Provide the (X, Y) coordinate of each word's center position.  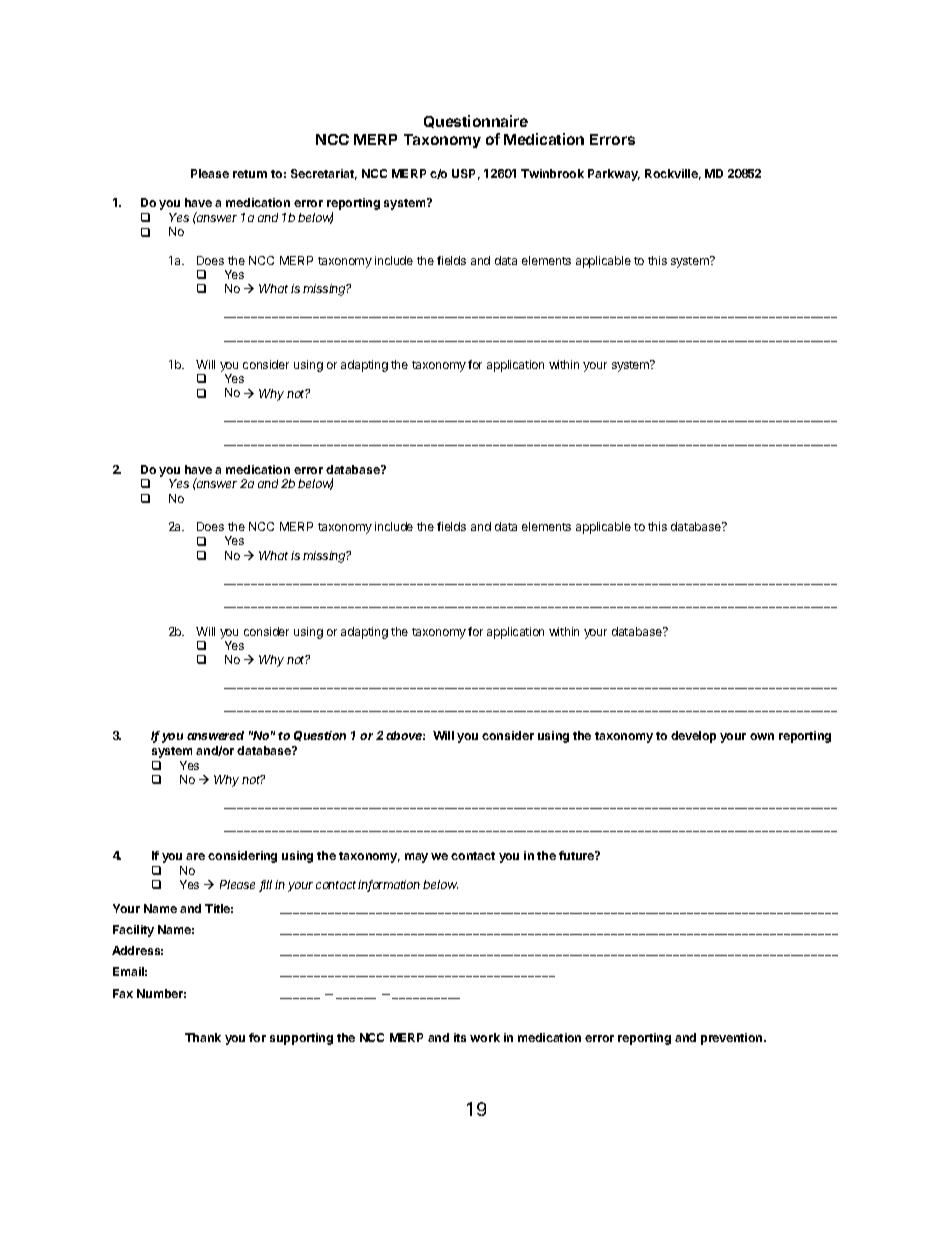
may (416, 858)
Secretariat (324, 174)
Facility (133, 931)
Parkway (614, 175)
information (389, 886)
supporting (301, 1039)
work (485, 1037)
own (762, 736)
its (460, 1037)
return (250, 174)
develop (693, 737)
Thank (203, 1037)
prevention (733, 1039)
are (195, 856)
